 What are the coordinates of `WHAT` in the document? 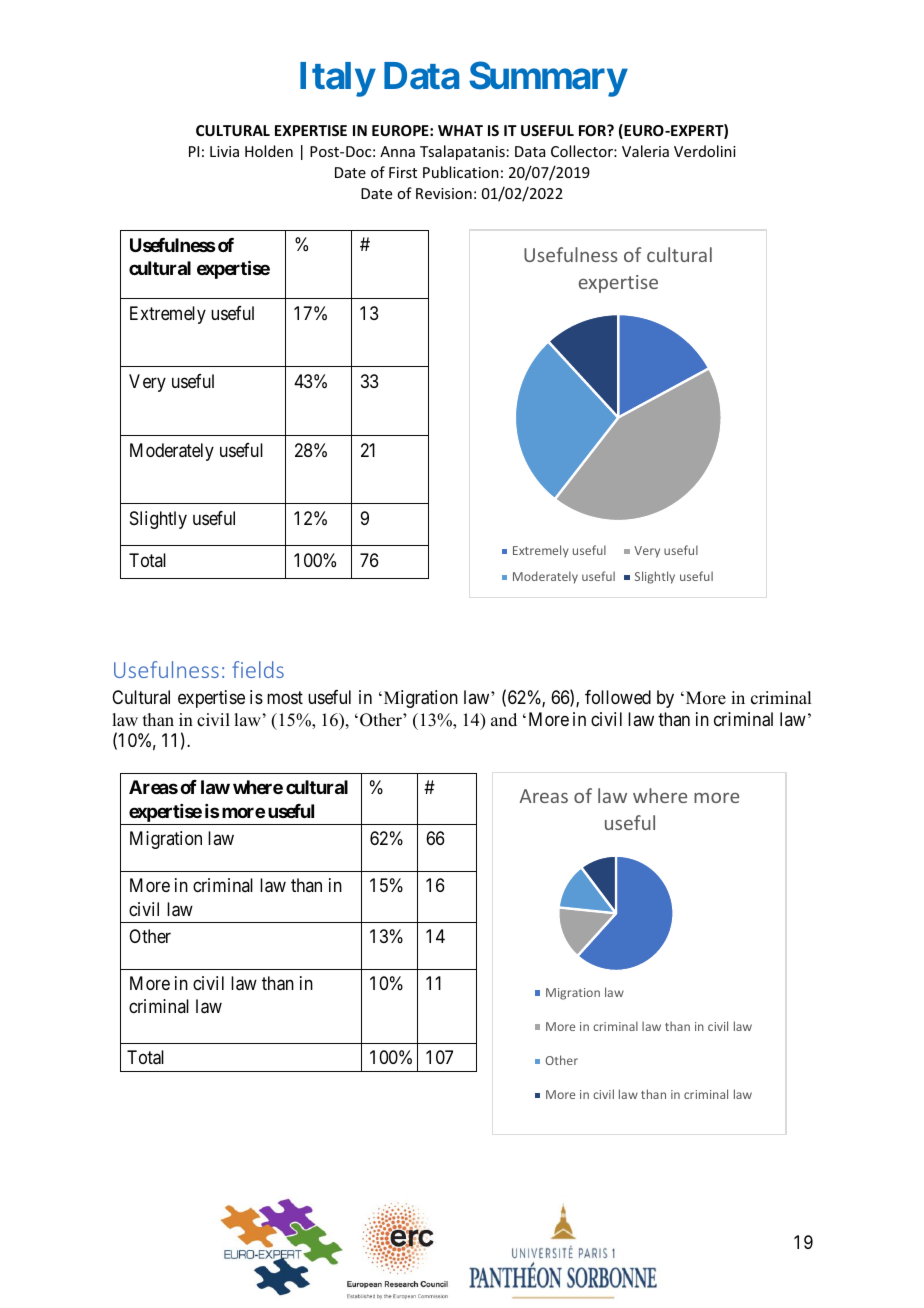 It's located at (460, 130).
